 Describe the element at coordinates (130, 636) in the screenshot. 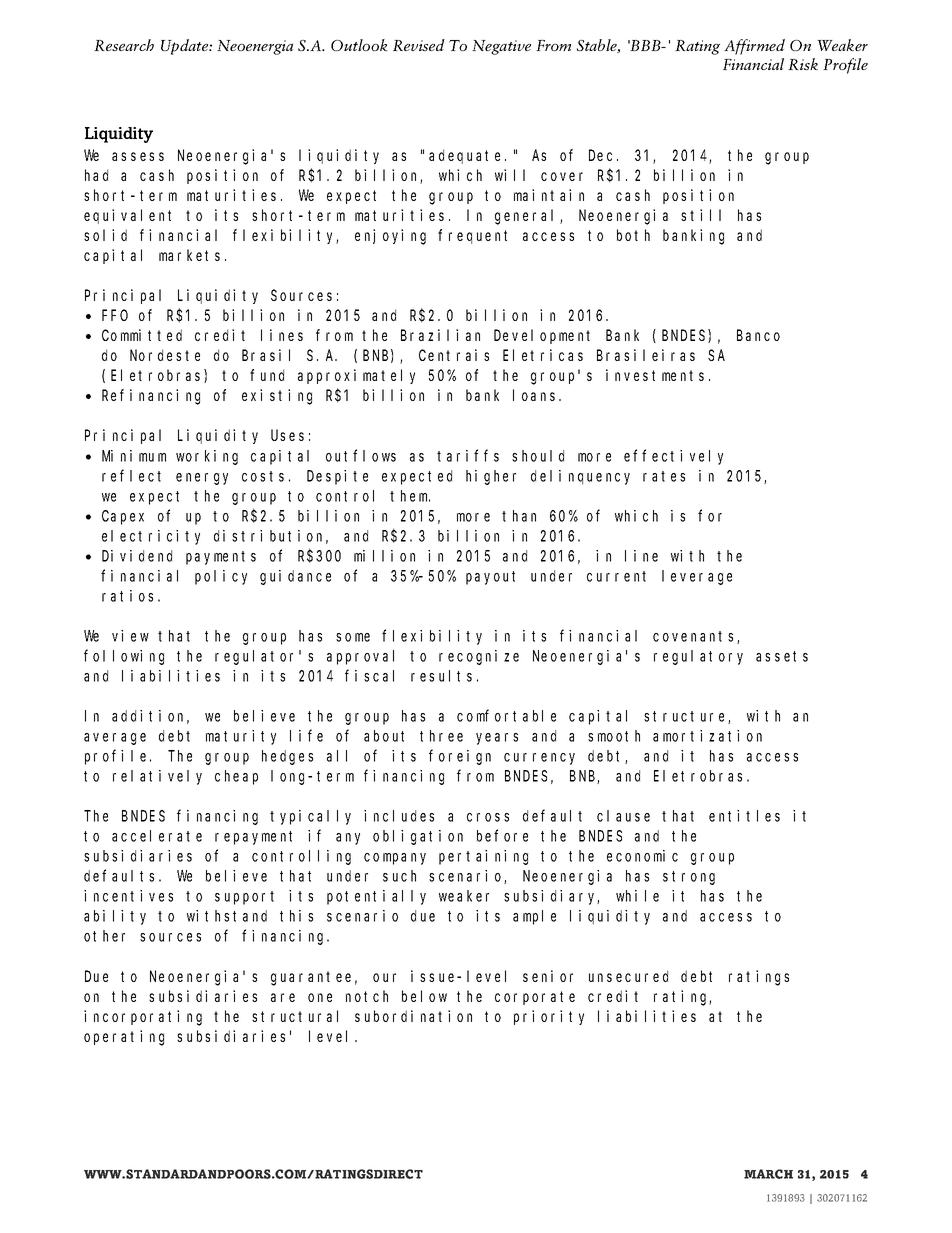

I see `view` at that location.
